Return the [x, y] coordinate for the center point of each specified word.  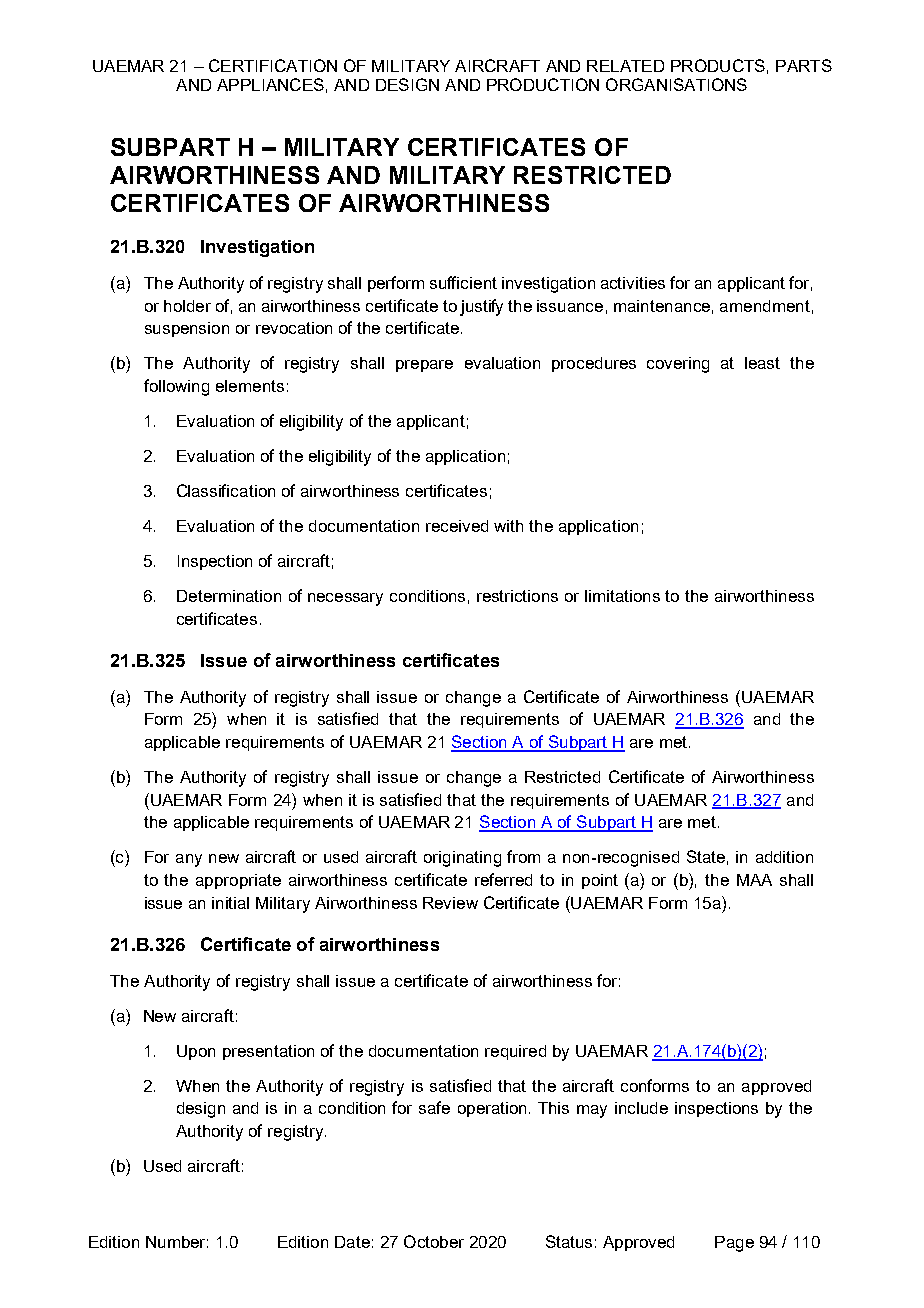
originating [462, 859]
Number [177, 1242]
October [434, 1241]
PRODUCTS [718, 65]
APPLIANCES [270, 84]
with [508, 526]
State [706, 856]
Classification [226, 490]
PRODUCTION [543, 84]
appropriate [238, 881]
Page [734, 1244]
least [762, 363]
